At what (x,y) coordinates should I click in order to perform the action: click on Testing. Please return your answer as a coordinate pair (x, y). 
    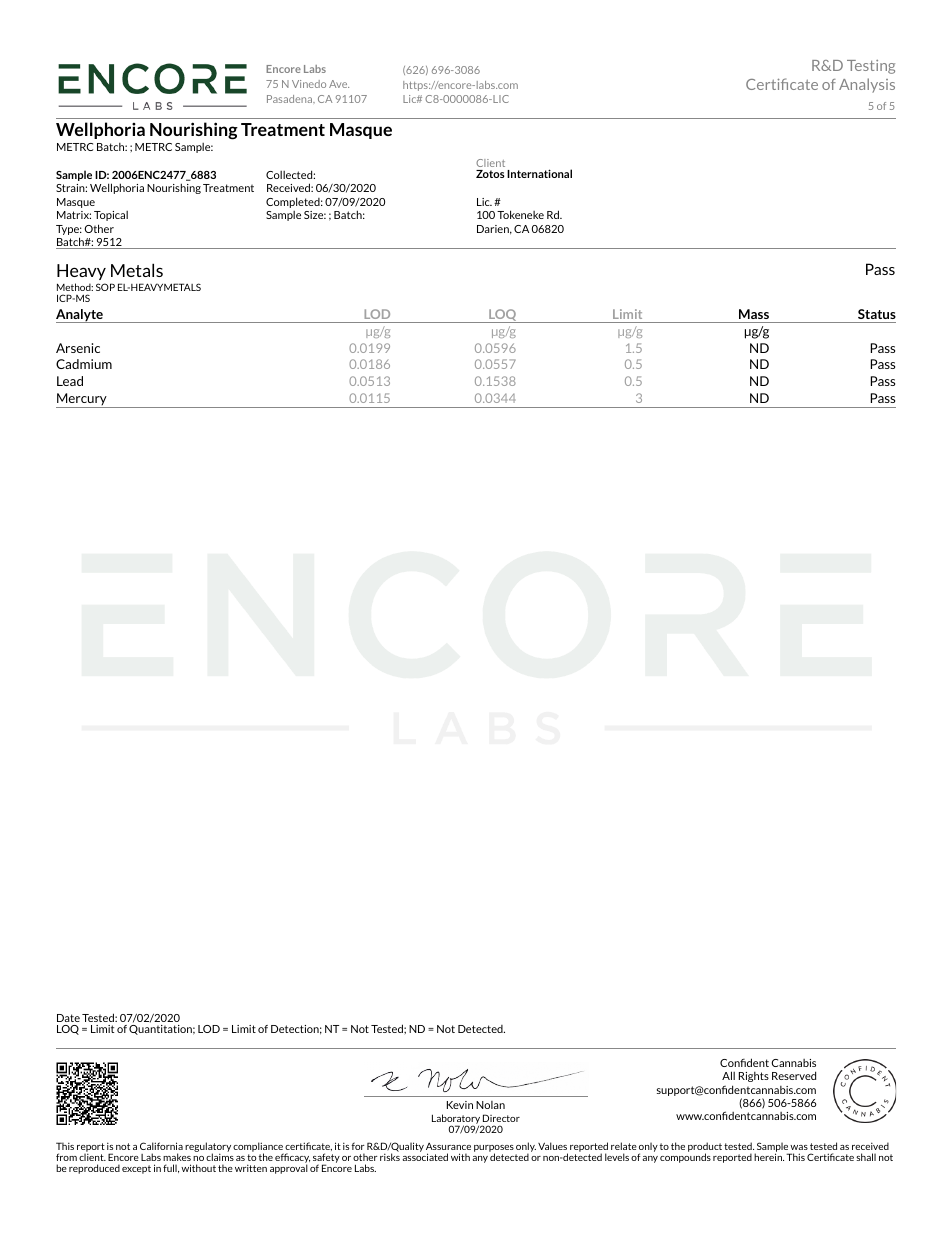
    Looking at the image, I should click on (871, 67).
